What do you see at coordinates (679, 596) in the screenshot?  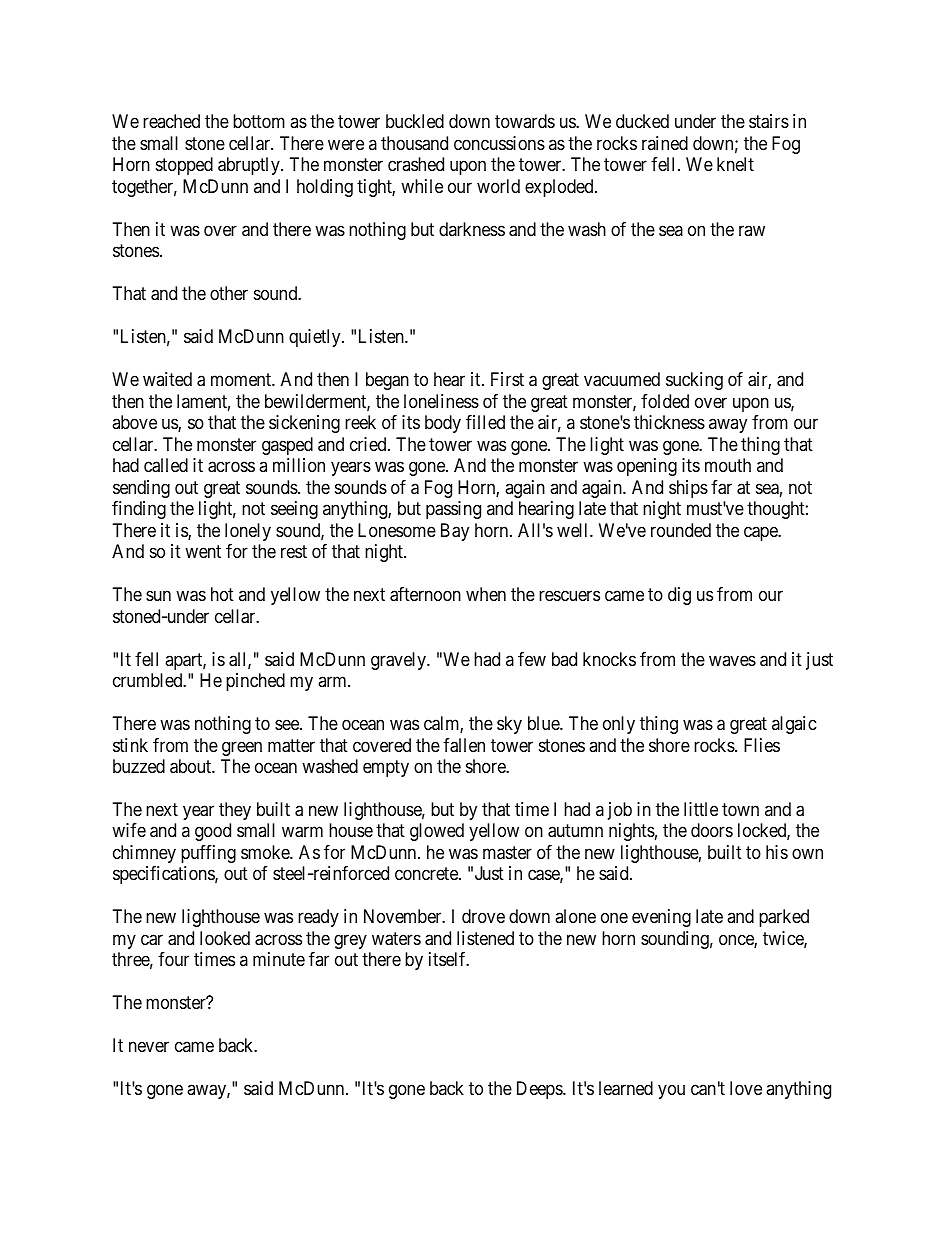 I see `dig` at bounding box center [679, 596].
